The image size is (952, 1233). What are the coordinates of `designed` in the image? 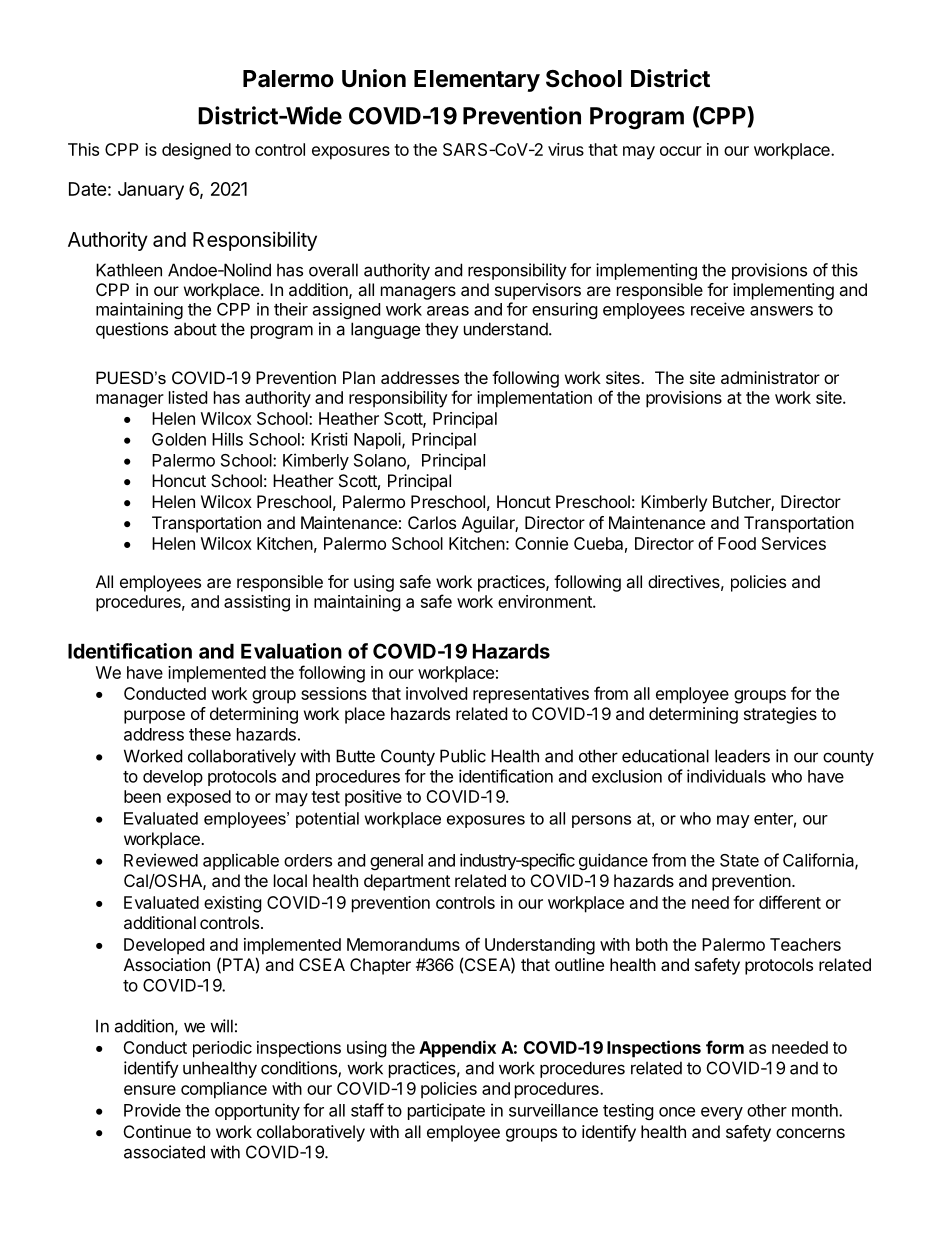 It's located at (196, 151).
